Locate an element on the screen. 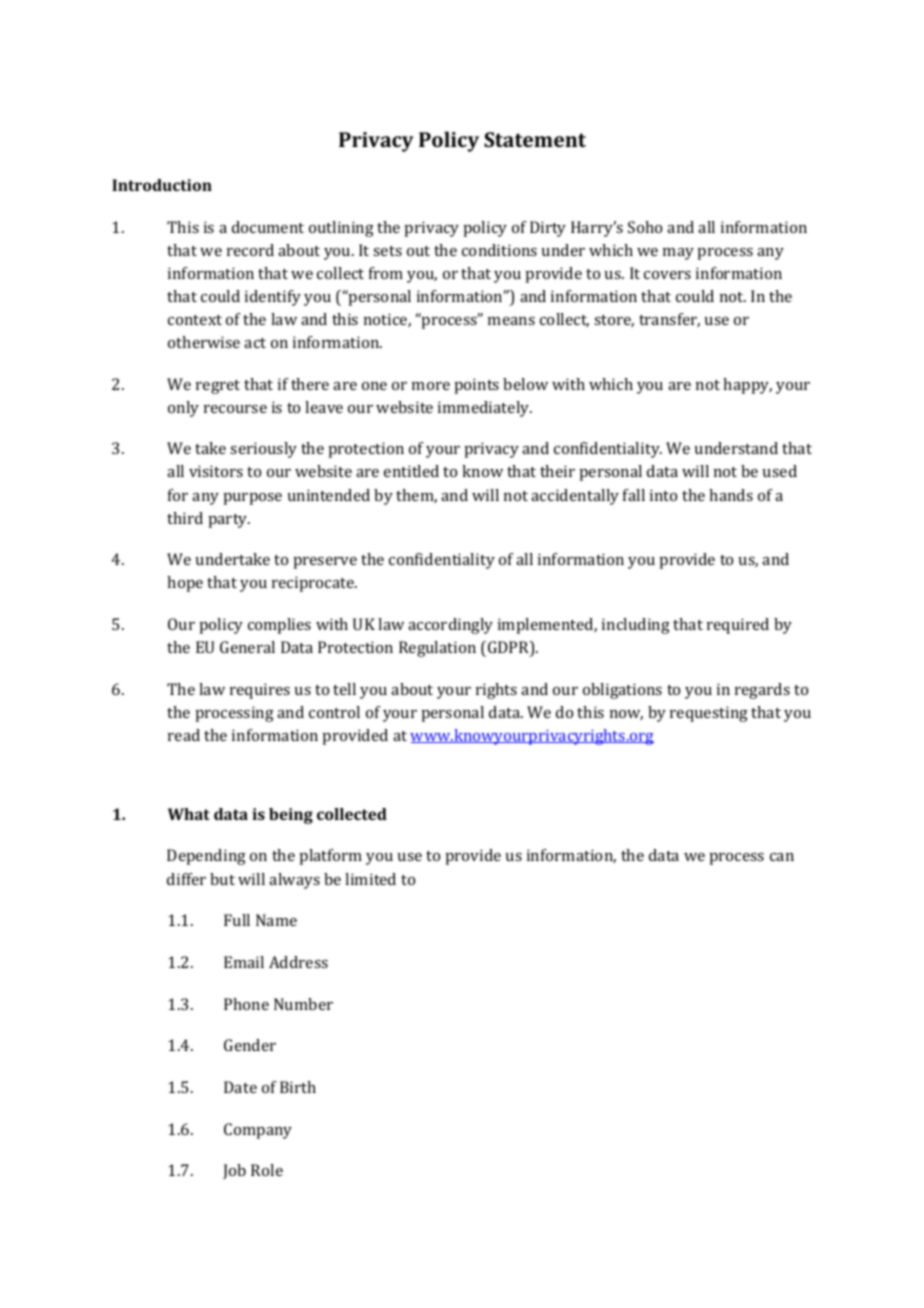  hands is located at coordinates (731, 495).
